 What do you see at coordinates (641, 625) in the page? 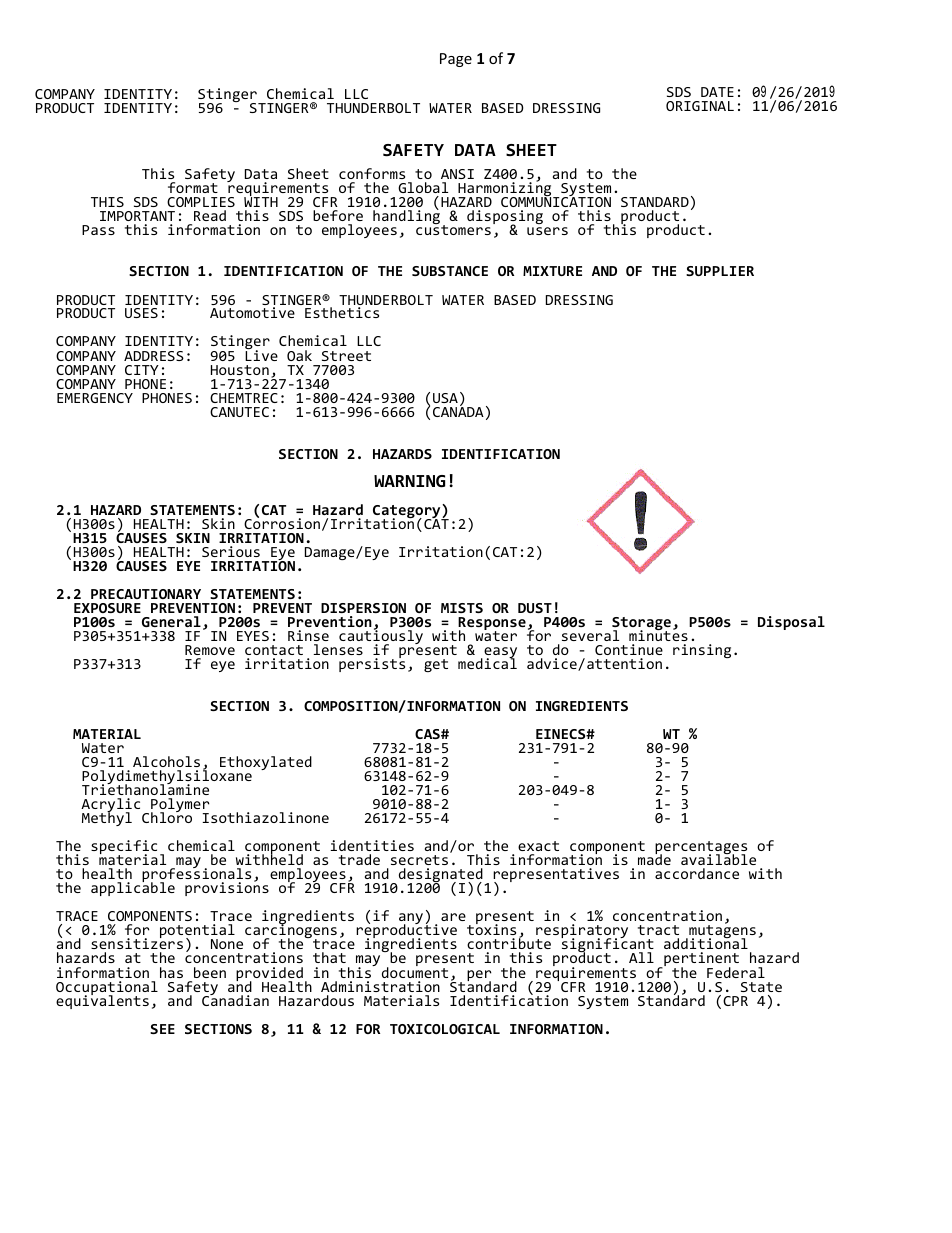
I see `Storage` at bounding box center [641, 625].
